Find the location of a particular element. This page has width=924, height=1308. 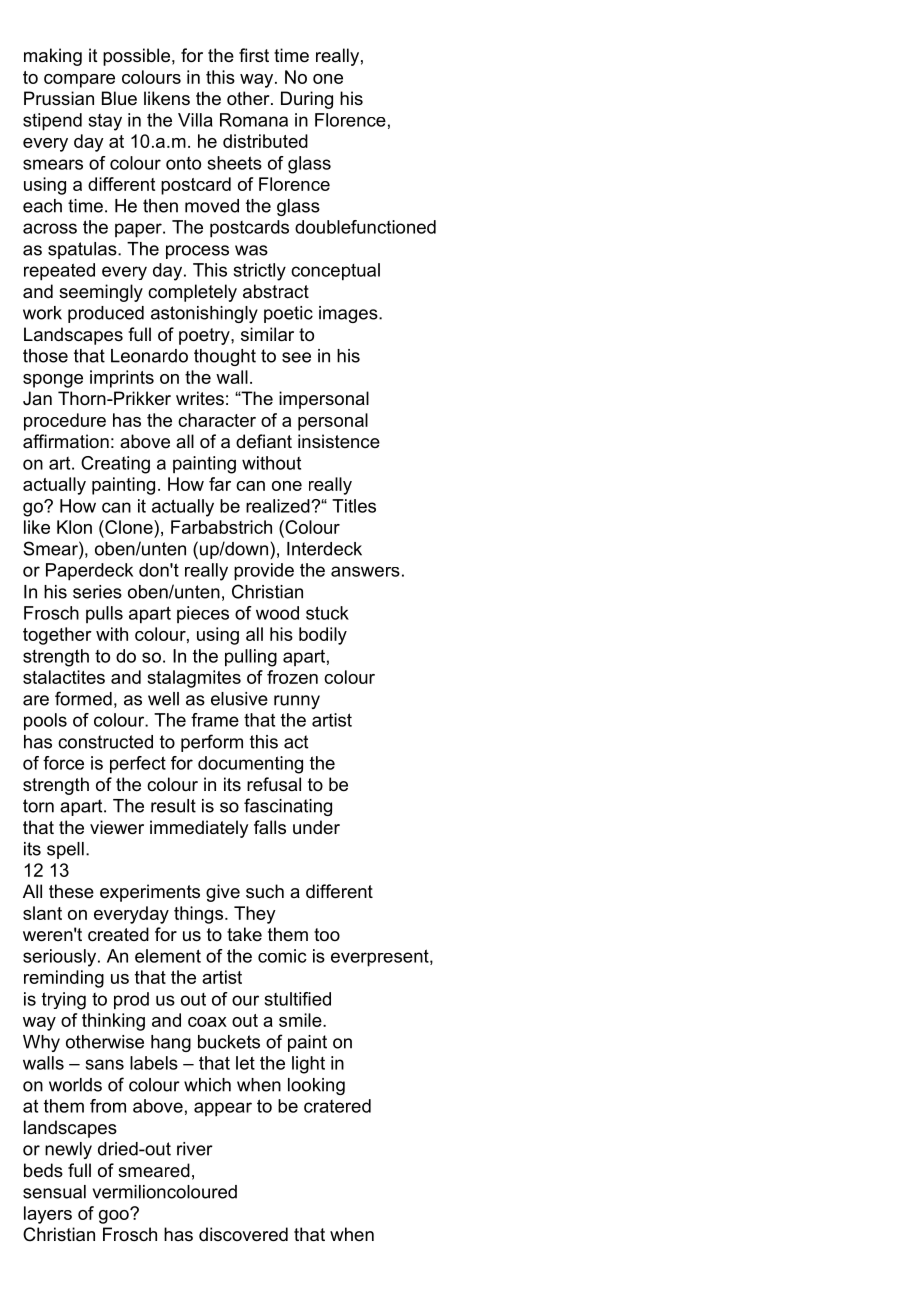

bodily is located at coordinates (323, 636).
